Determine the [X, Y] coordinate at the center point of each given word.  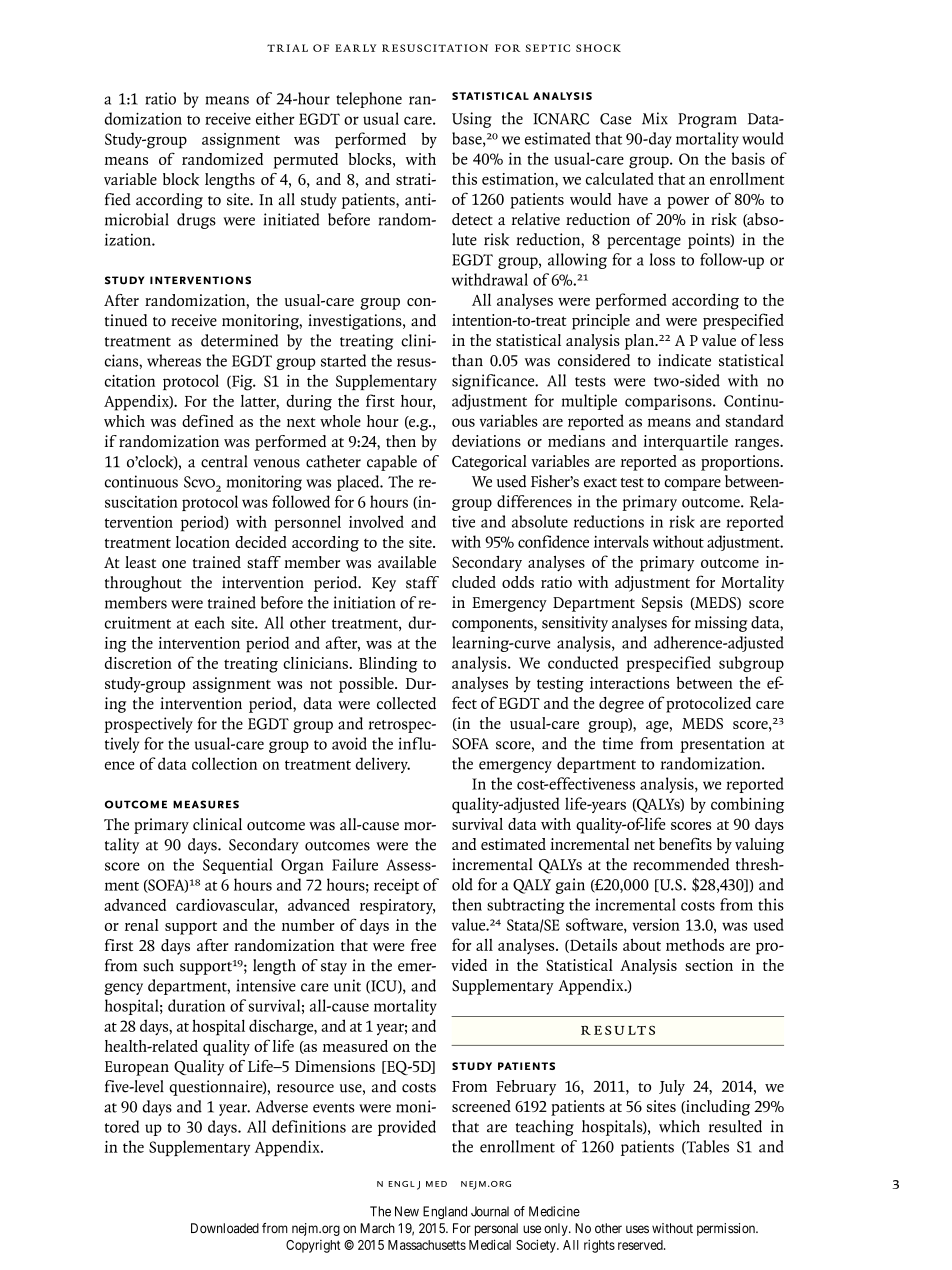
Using [472, 120]
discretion [138, 663]
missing [721, 624]
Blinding [388, 665]
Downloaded [225, 1228]
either [275, 118]
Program [707, 120]
